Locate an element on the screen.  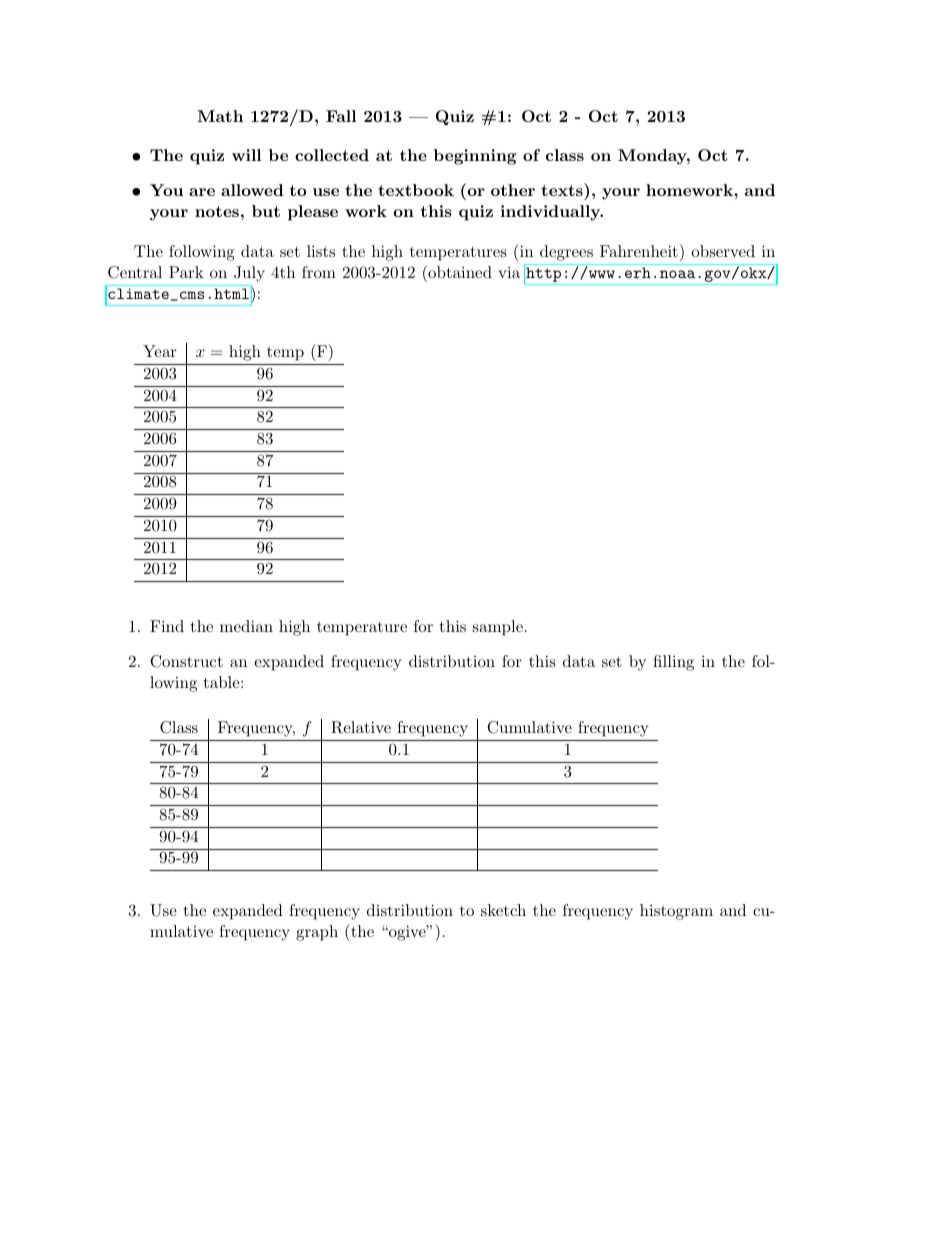
Find is located at coordinates (167, 626).
